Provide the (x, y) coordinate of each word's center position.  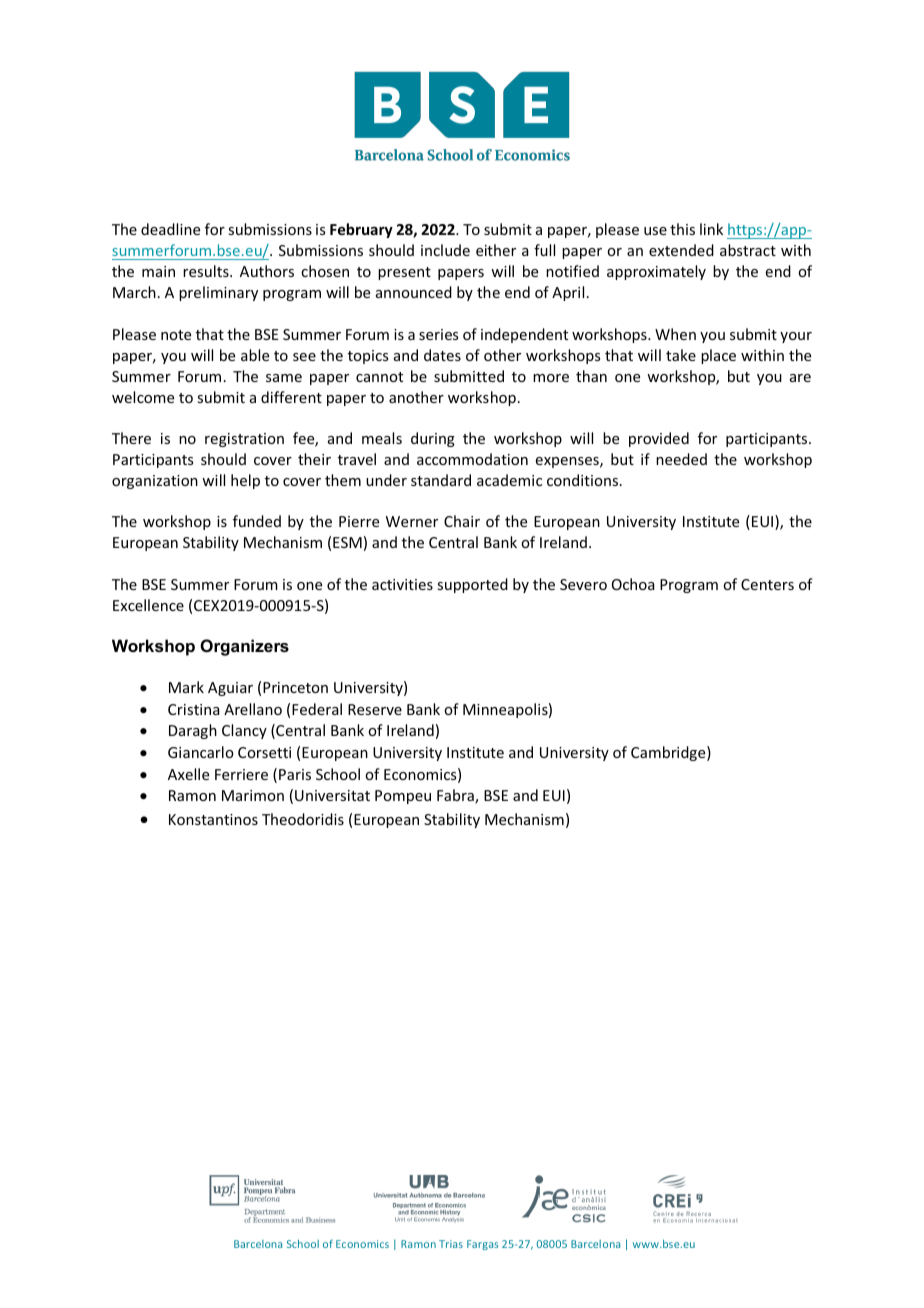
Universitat (332, 795)
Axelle (188, 774)
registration (244, 440)
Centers (767, 584)
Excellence (148, 605)
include (445, 250)
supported (472, 585)
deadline (170, 229)
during (433, 439)
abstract (748, 250)
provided (659, 439)
